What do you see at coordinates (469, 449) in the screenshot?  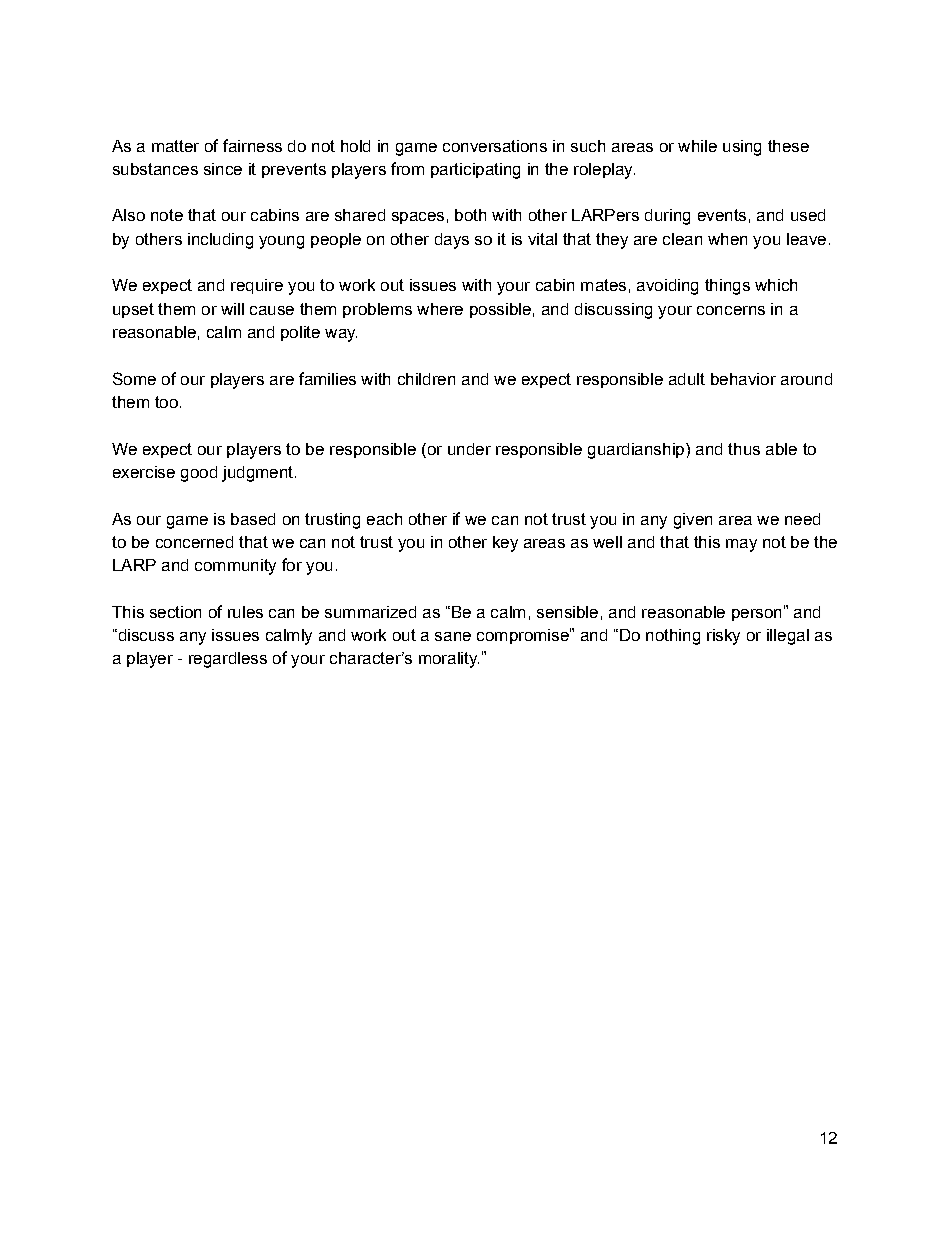 I see `under` at bounding box center [469, 449].
